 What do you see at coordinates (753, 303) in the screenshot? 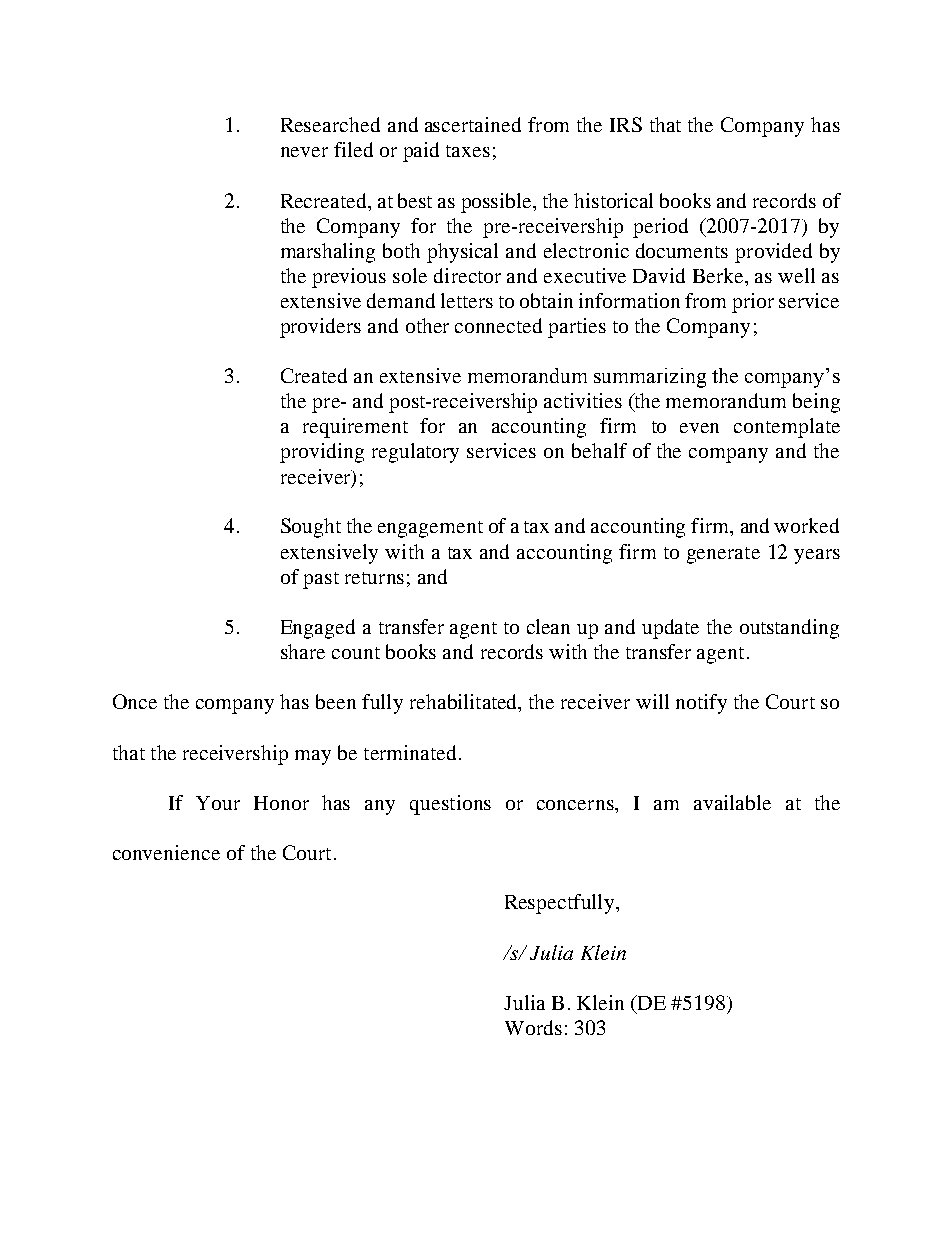
I see `prior` at bounding box center [753, 303].
